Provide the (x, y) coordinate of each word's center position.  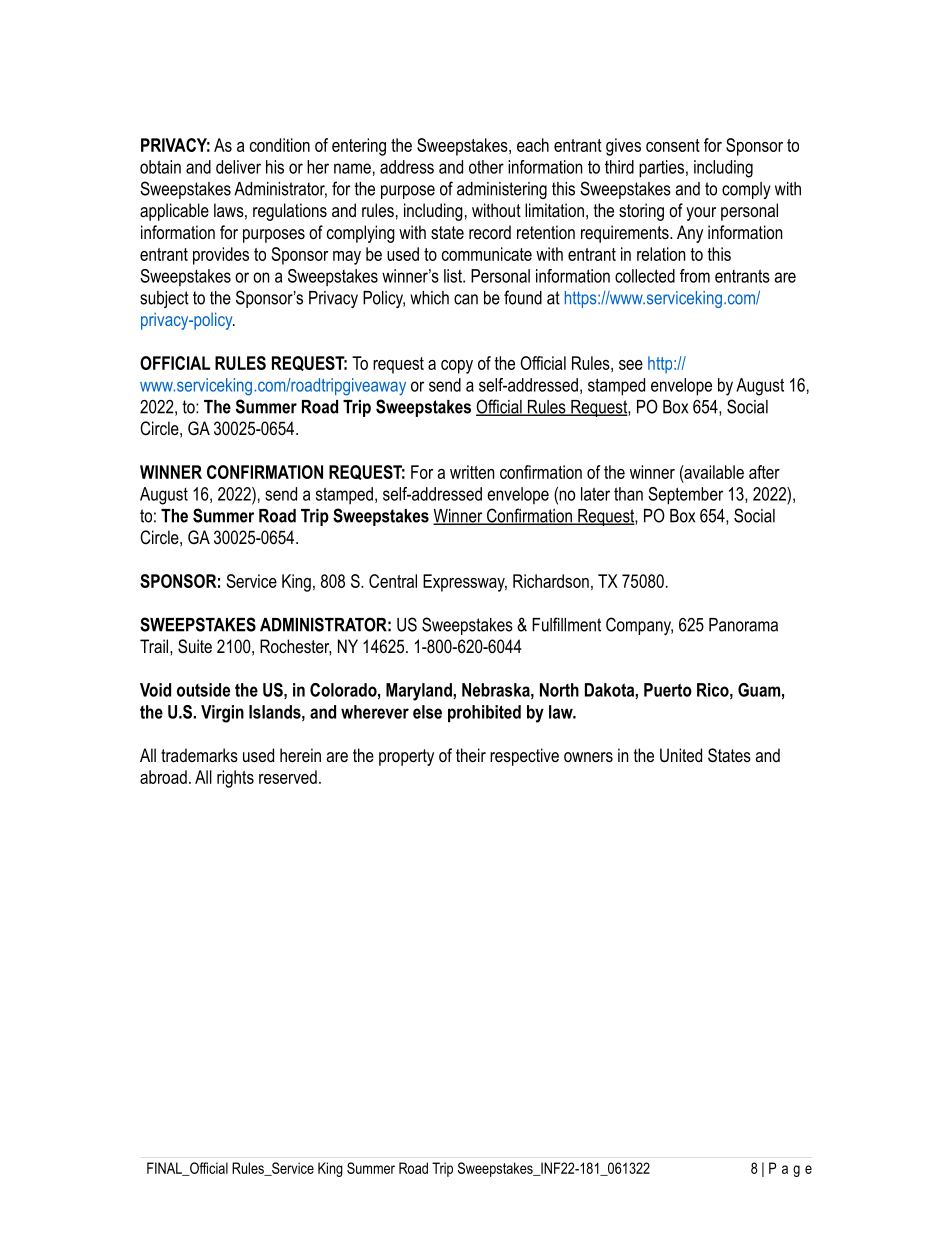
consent (673, 145)
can (466, 299)
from (695, 276)
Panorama (743, 625)
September (685, 496)
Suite (195, 646)
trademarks (199, 755)
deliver (238, 167)
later (595, 494)
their (471, 755)
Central (393, 581)
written (472, 472)
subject (164, 299)
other (486, 167)
